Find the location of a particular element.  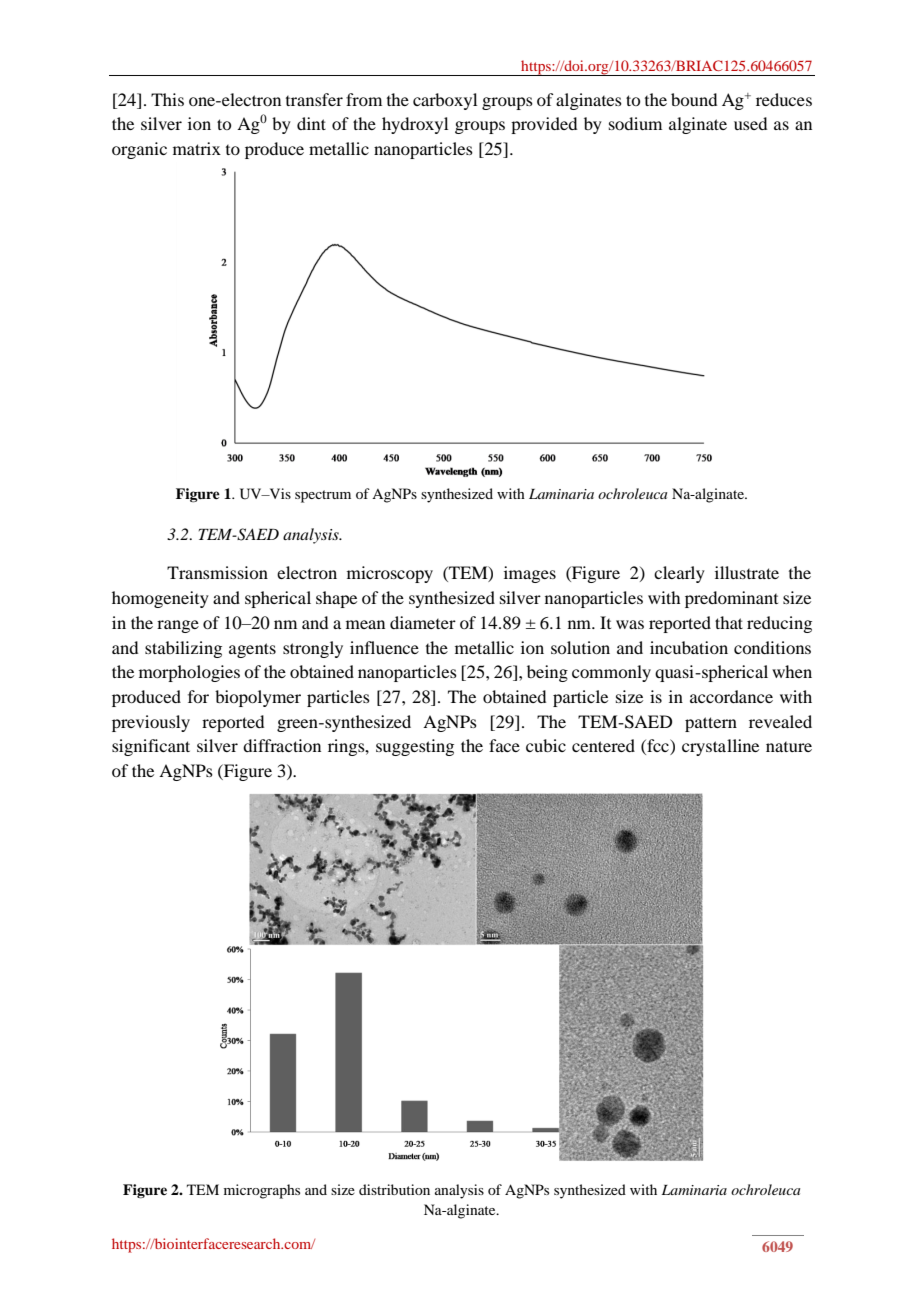

incubation is located at coordinates (689, 647).
